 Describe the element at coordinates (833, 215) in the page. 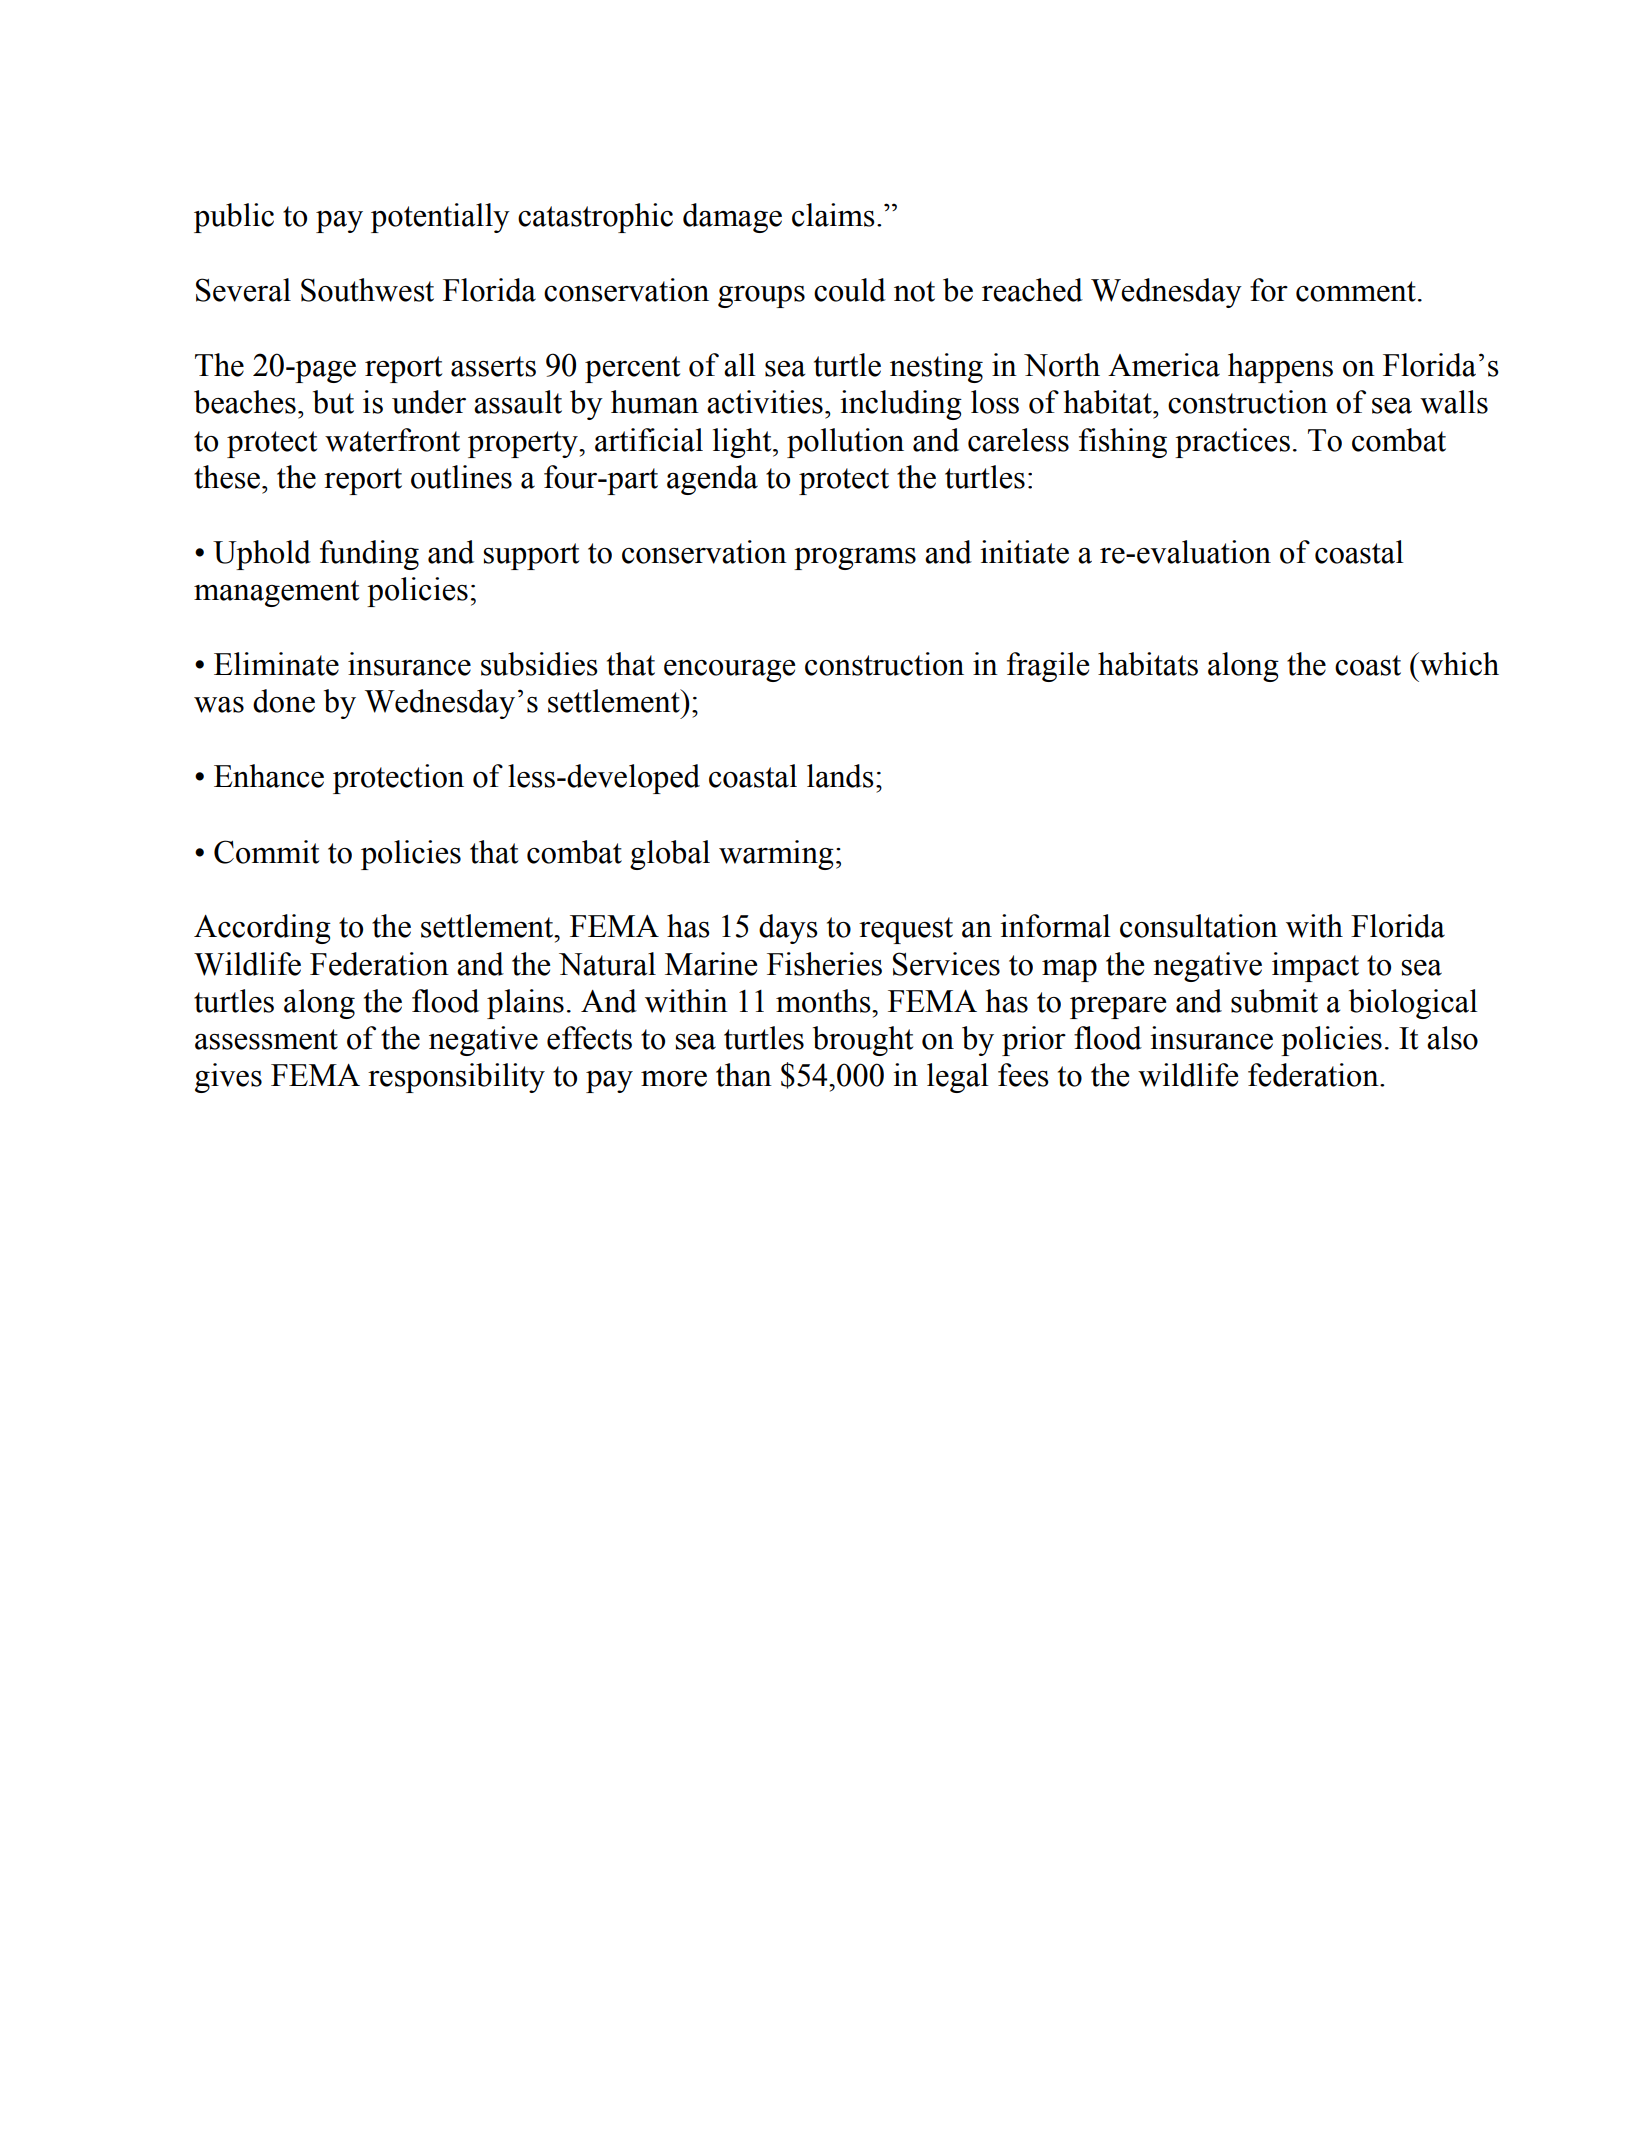

I see `claims` at that location.
